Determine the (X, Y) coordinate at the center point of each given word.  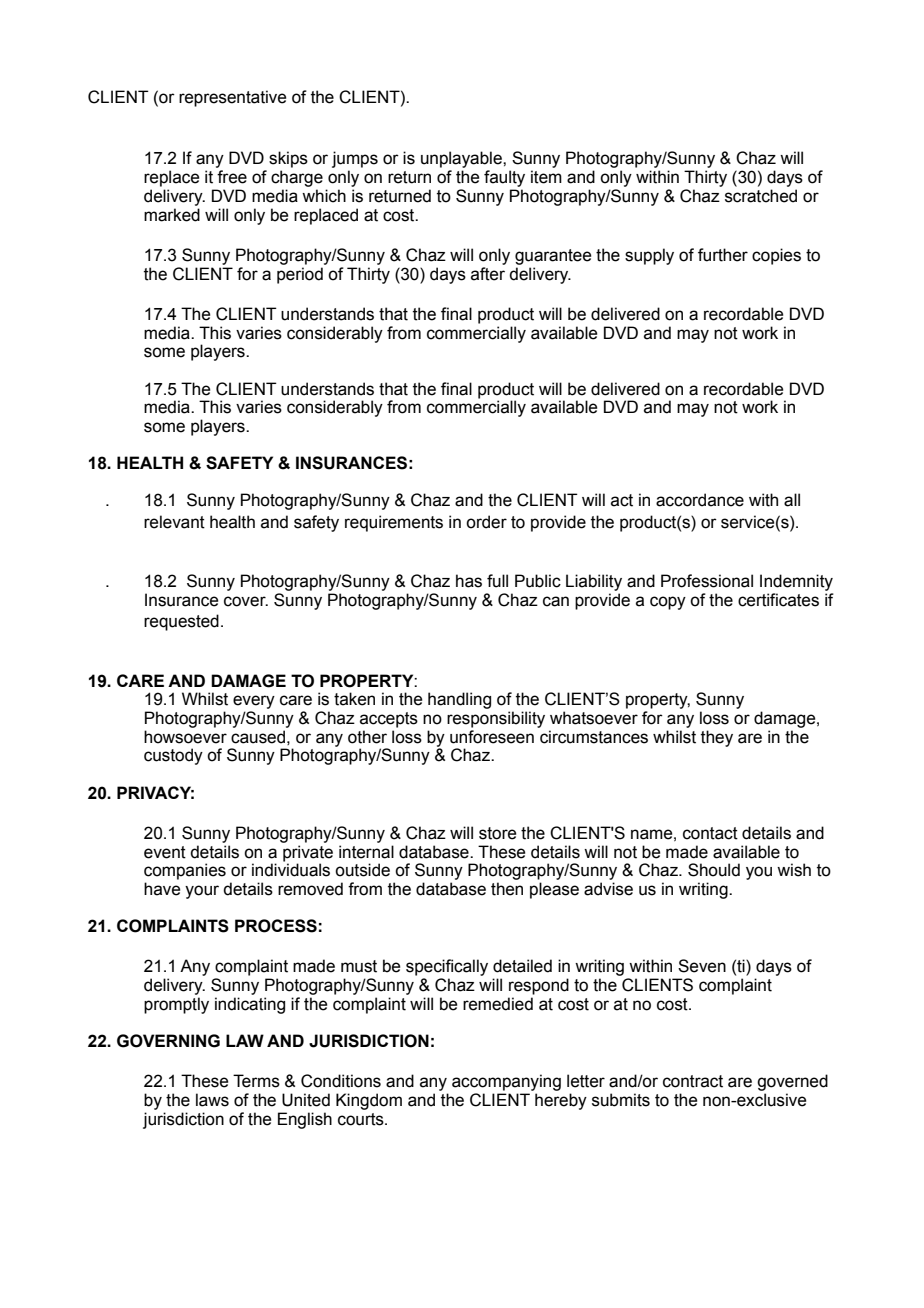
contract (693, 1081)
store (497, 833)
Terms (256, 1081)
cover (246, 601)
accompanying (506, 1082)
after (488, 274)
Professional (707, 581)
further (723, 255)
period (300, 275)
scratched (761, 196)
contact (710, 833)
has (469, 581)
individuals (291, 870)
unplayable (462, 159)
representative (232, 98)
